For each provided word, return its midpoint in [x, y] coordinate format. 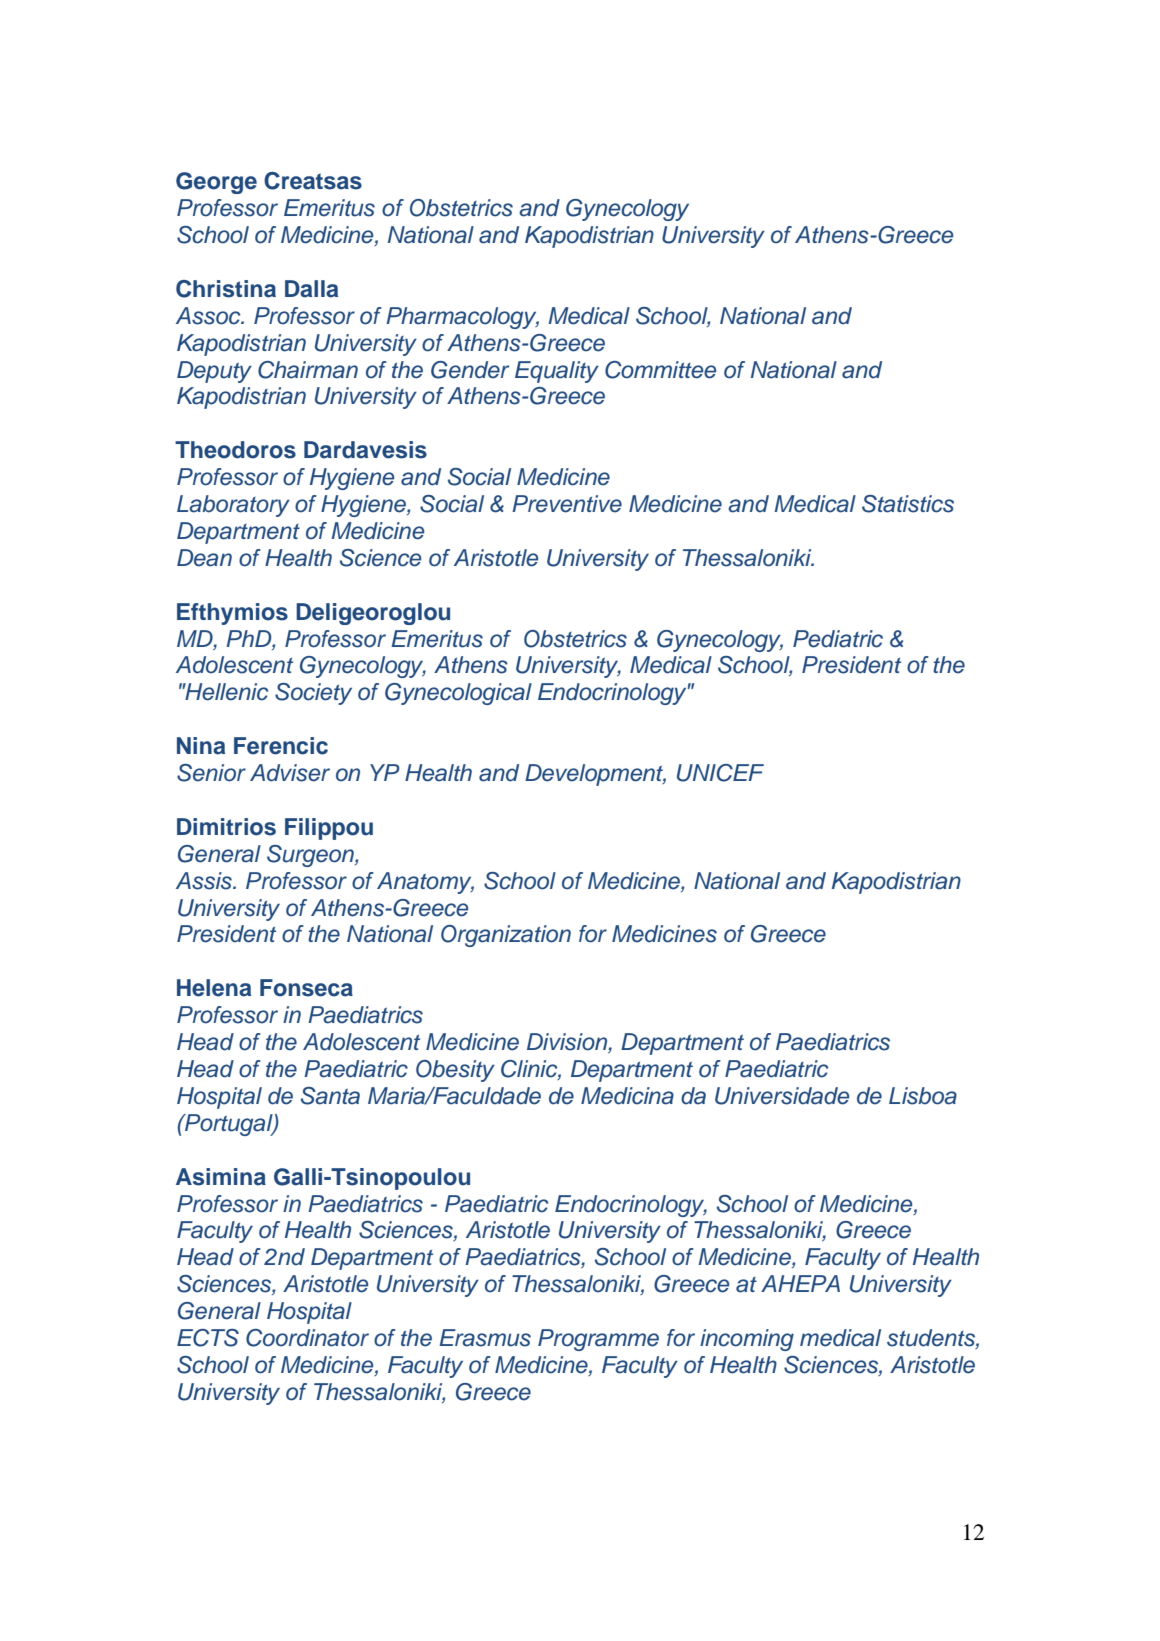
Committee [660, 370]
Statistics [908, 504]
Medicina [627, 1096]
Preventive [567, 504]
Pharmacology [462, 318]
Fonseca [306, 988]
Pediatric [838, 639]
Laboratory [233, 506]
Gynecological [458, 694]
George [216, 183]
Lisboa [923, 1096]
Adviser [290, 773]
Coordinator [307, 1338]
